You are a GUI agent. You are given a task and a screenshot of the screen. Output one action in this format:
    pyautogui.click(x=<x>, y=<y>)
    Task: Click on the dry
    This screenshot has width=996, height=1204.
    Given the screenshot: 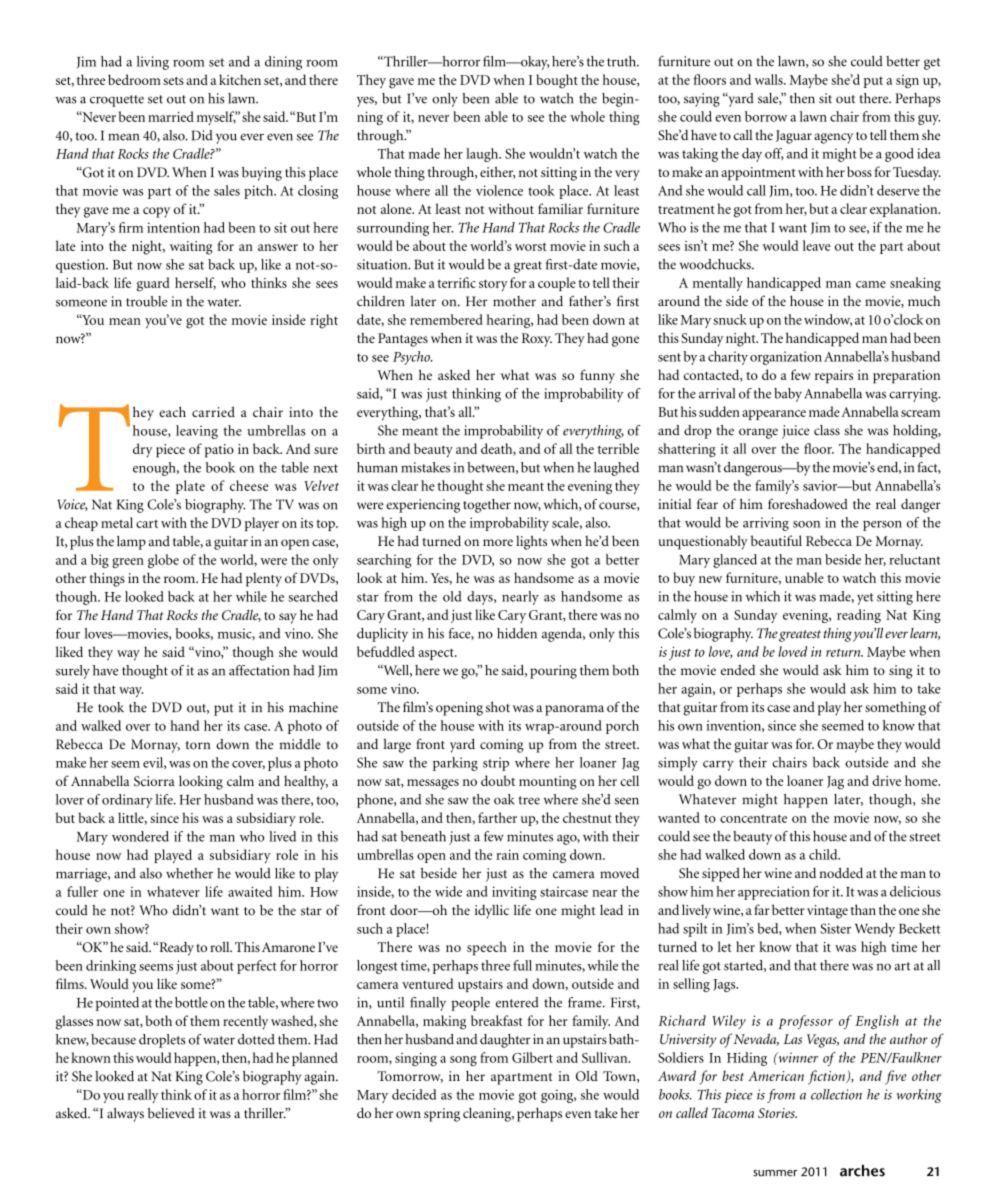 What is the action you would take?
    pyautogui.click(x=143, y=450)
